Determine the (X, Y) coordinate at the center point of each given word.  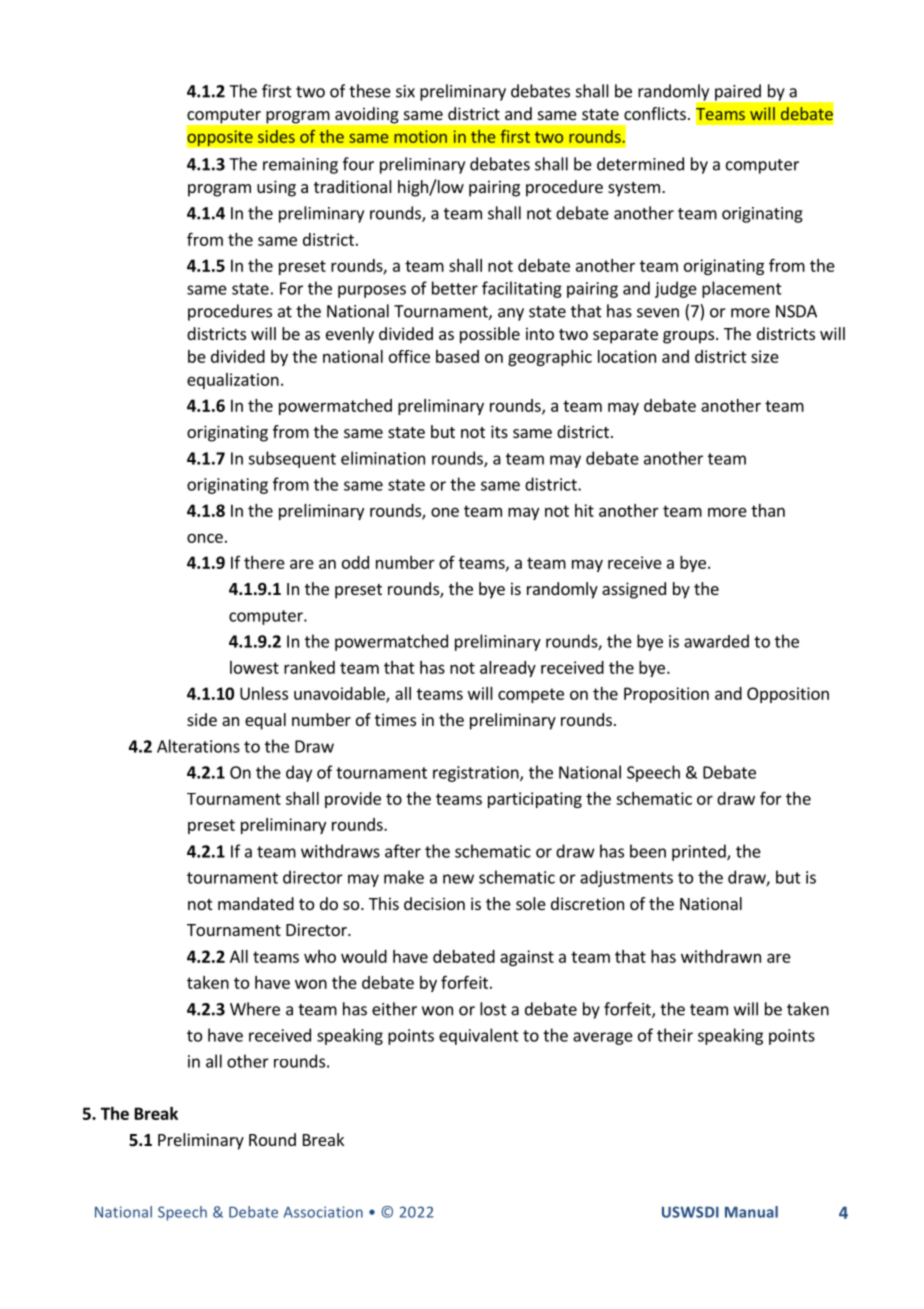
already (508, 669)
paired (738, 92)
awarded (716, 641)
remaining (300, 166)
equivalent (479, 1036)
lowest (254, 667)
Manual (751, 1212)
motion (420, 136)
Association (323, 1212)
